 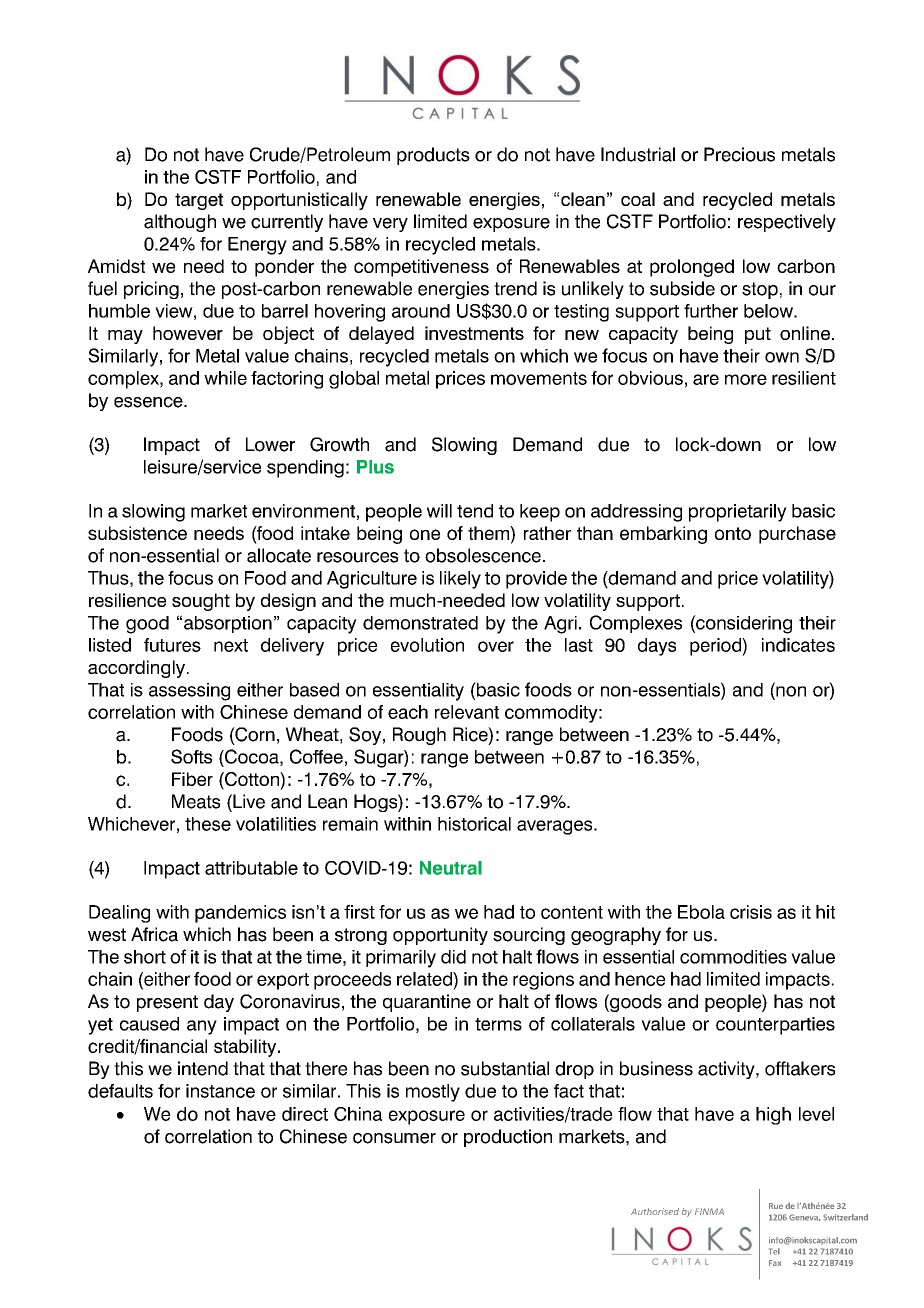 I want to click on target, so click(x=199, y=201).
